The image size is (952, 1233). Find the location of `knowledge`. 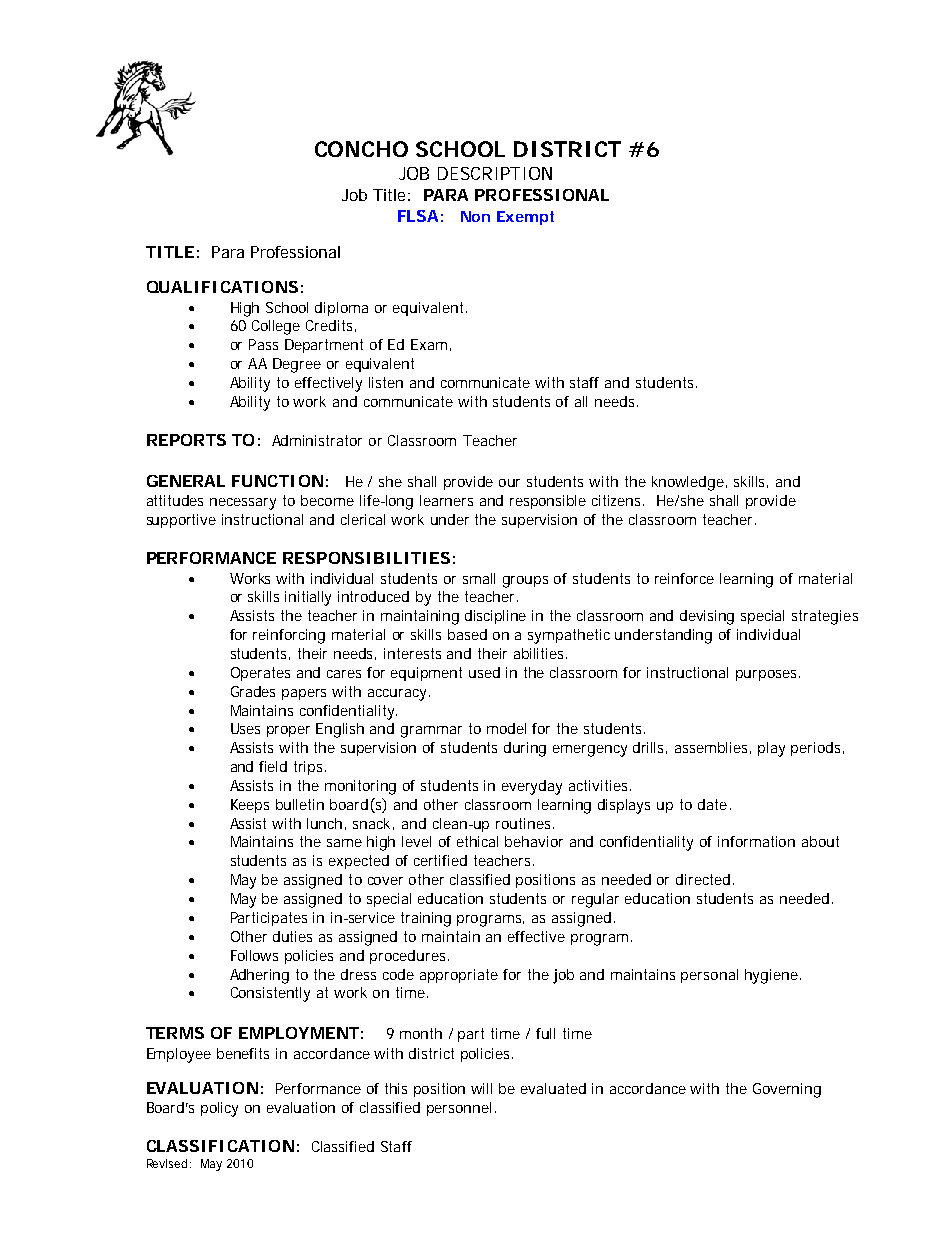

knowledge is located at coordinates (688, 483).
